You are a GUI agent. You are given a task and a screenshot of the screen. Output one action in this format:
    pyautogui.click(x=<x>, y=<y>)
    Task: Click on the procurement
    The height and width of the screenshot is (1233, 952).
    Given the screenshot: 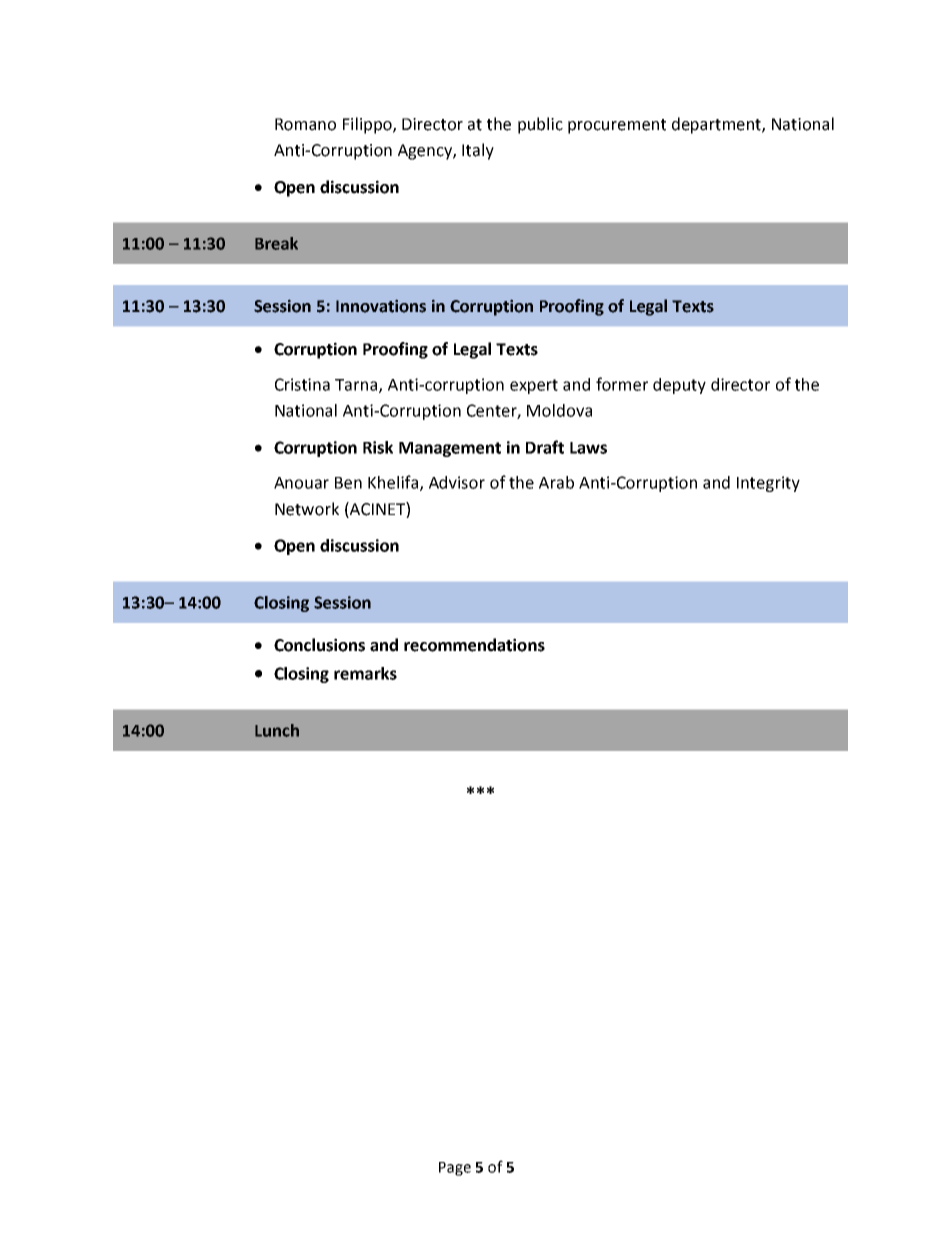 What is the action you would take?
    pyautogui.click(x=617, y=126)
